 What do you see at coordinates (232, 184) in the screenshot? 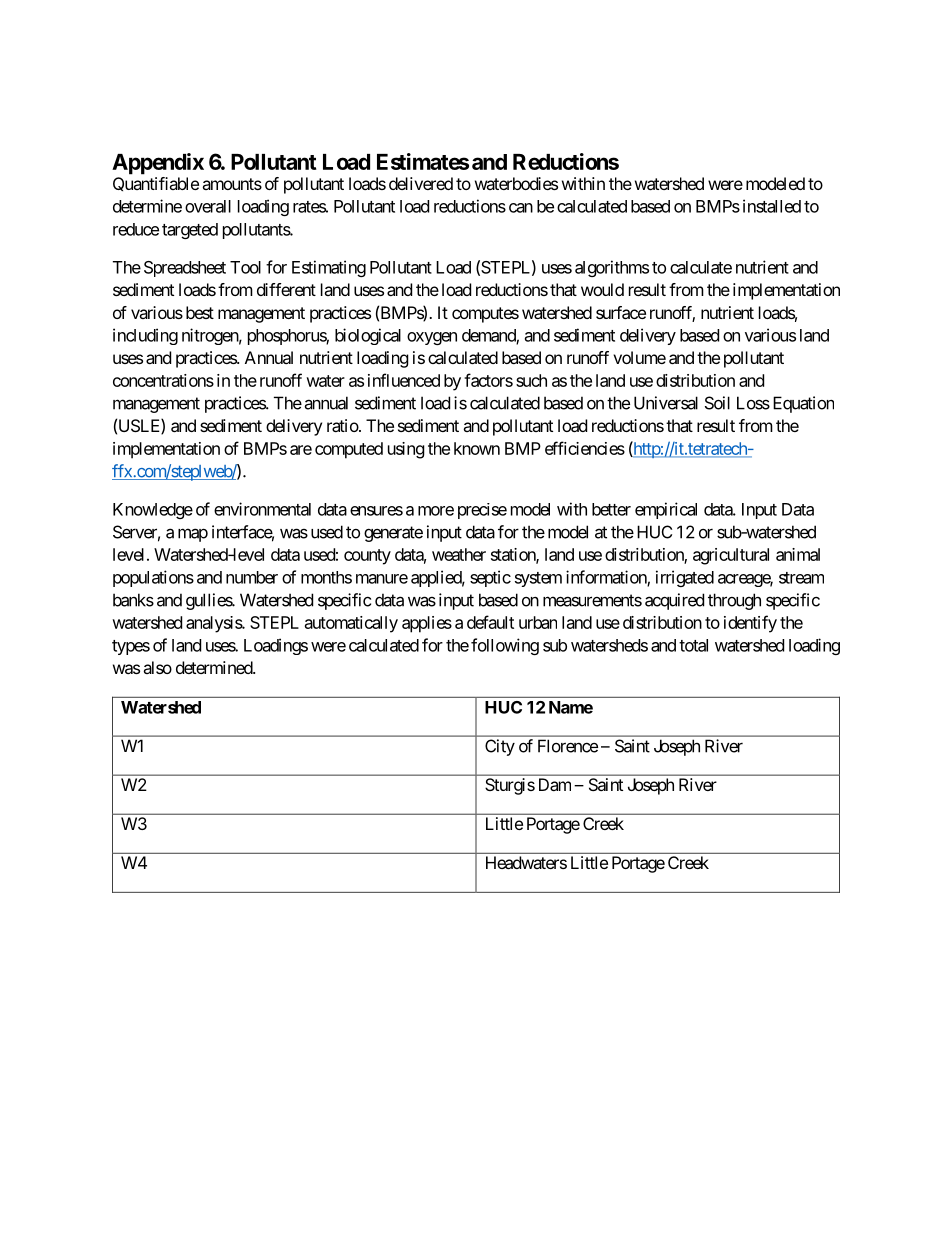
I see `amounts` at bounding box center [232, 184].
